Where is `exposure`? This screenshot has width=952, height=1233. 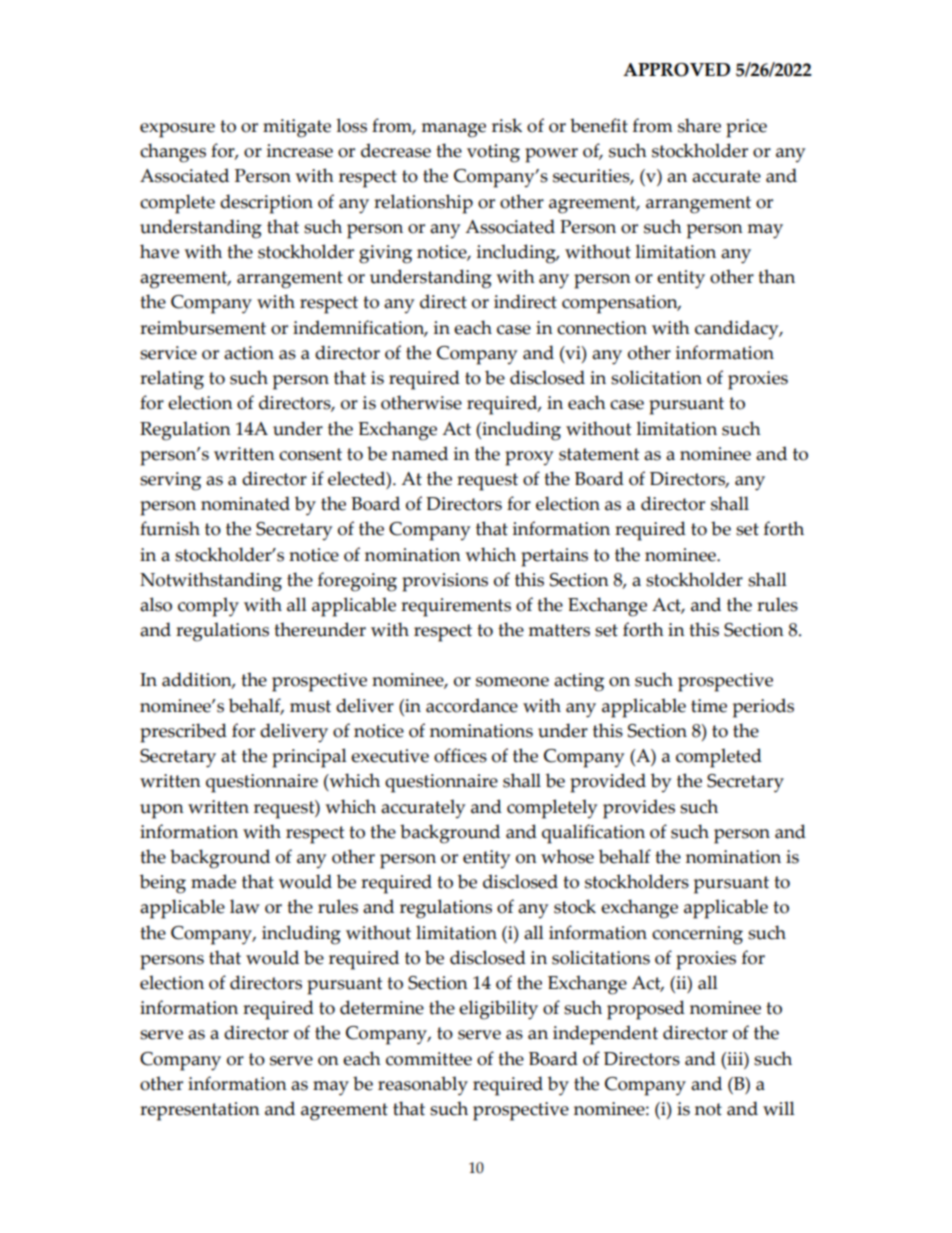
exposure is located at coordinates (177, 130).
